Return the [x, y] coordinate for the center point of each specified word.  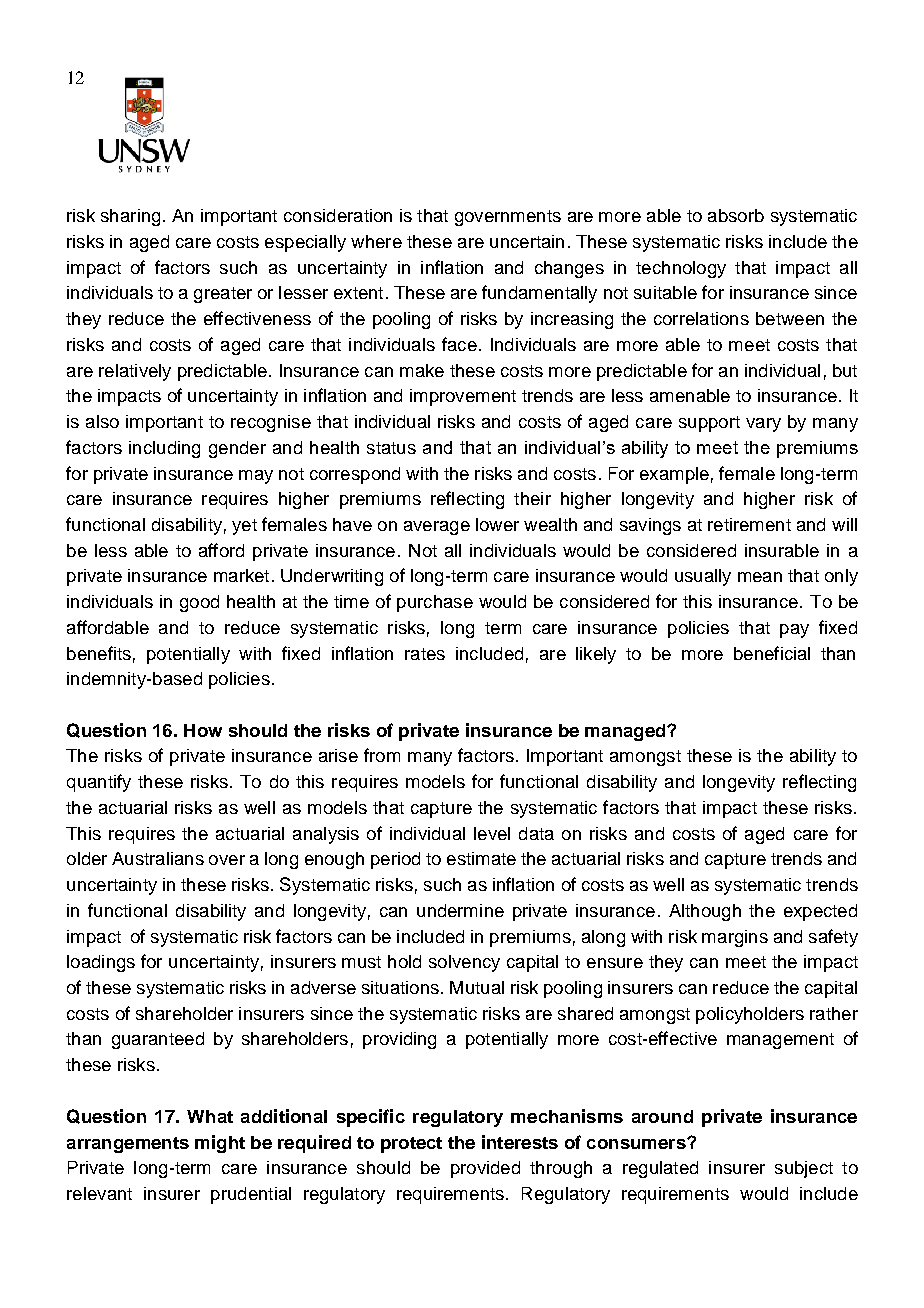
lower [497, 524]
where [376, 241]
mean [760, 577]
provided [485, 1169]
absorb [736, 215]
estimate [481, 858]
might [220, 1144]
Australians [158, 858]
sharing [130, 217]
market [241, 575]
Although [705, 912]
